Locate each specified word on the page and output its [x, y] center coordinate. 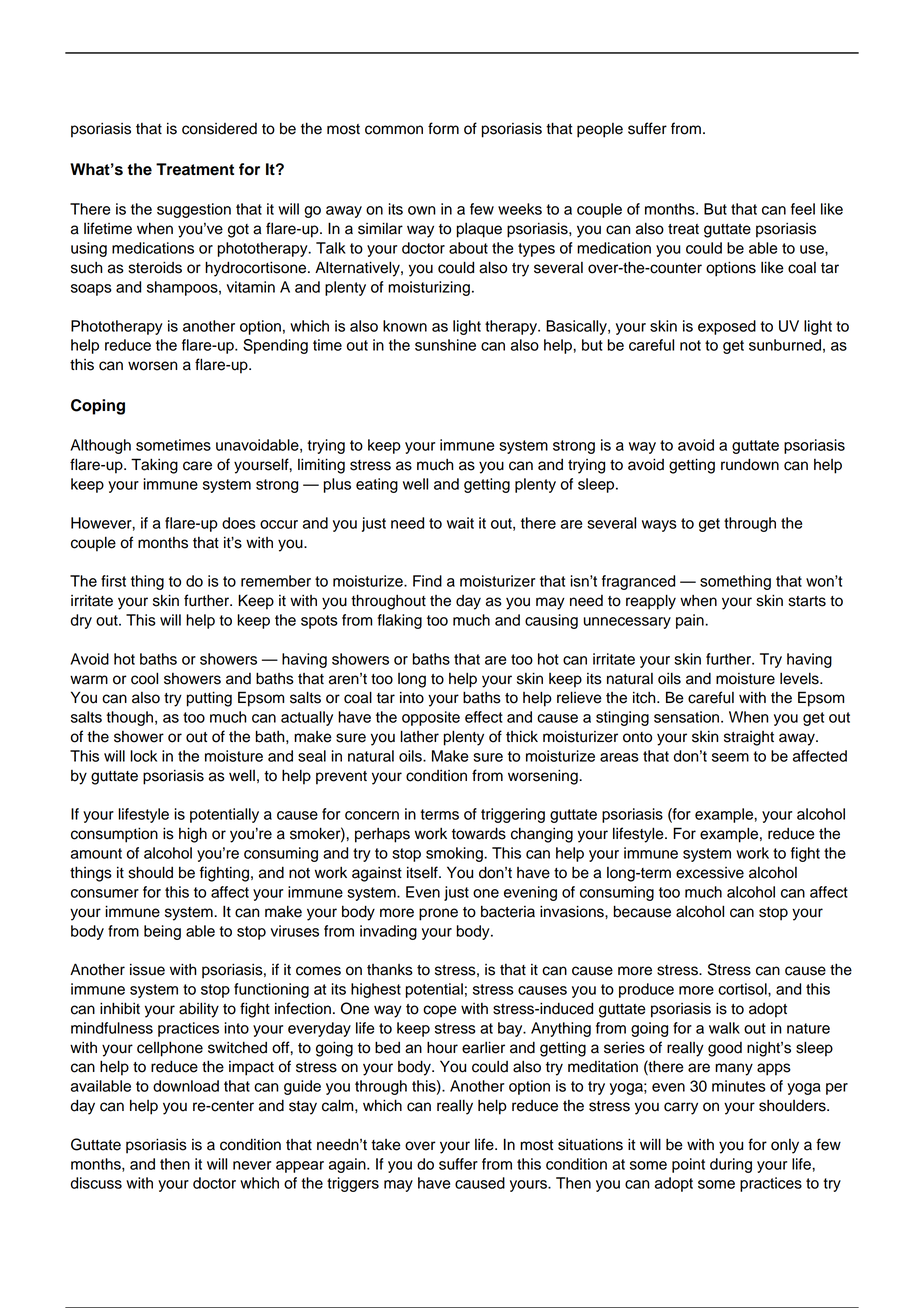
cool [144, 678]
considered [219, 129]
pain [691, 621]
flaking [400, 621]
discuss [96, 1183]
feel [803, 209]
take [386, 1145]
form [443, 128]
